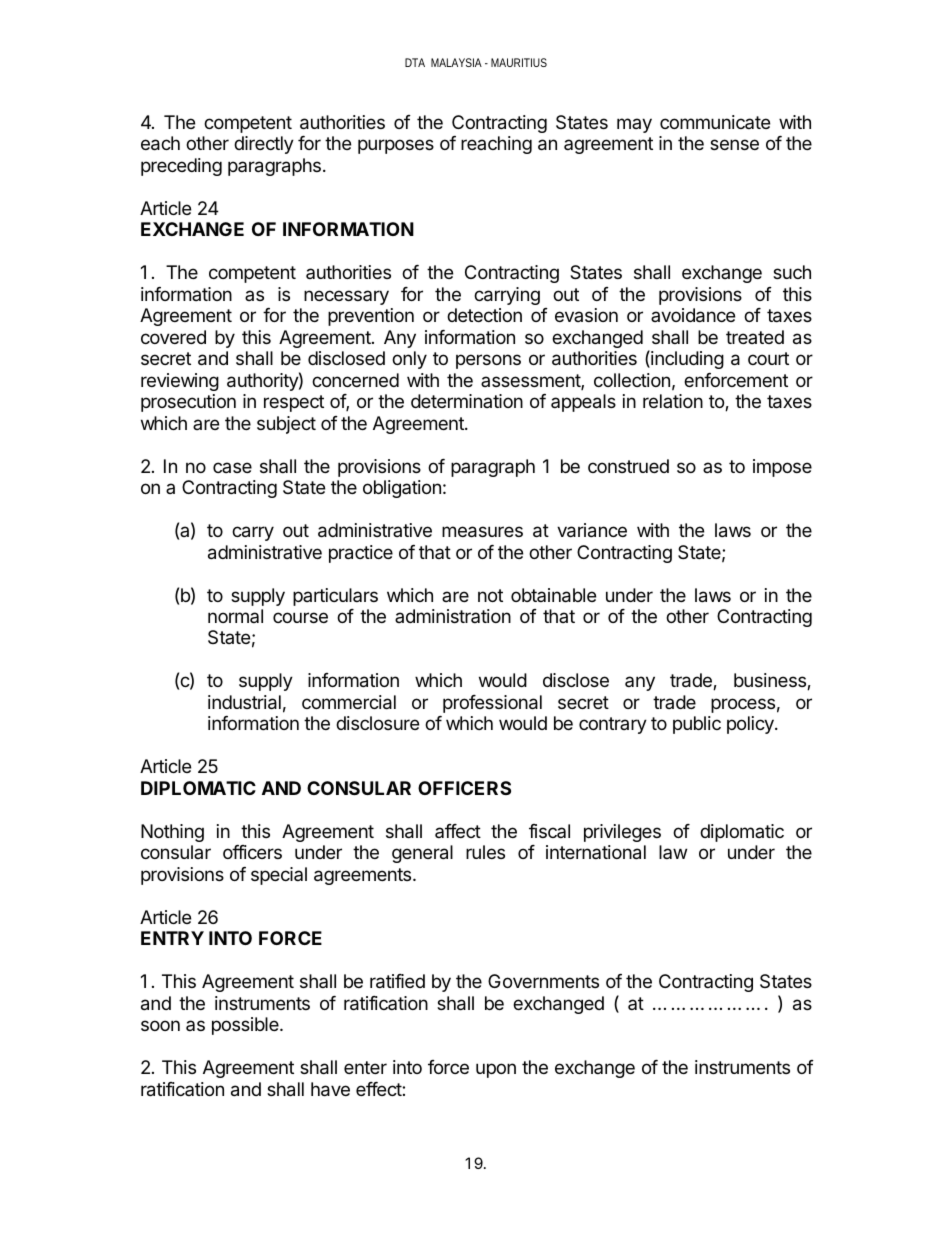  I want to click on upon, so click(496, 1070).
